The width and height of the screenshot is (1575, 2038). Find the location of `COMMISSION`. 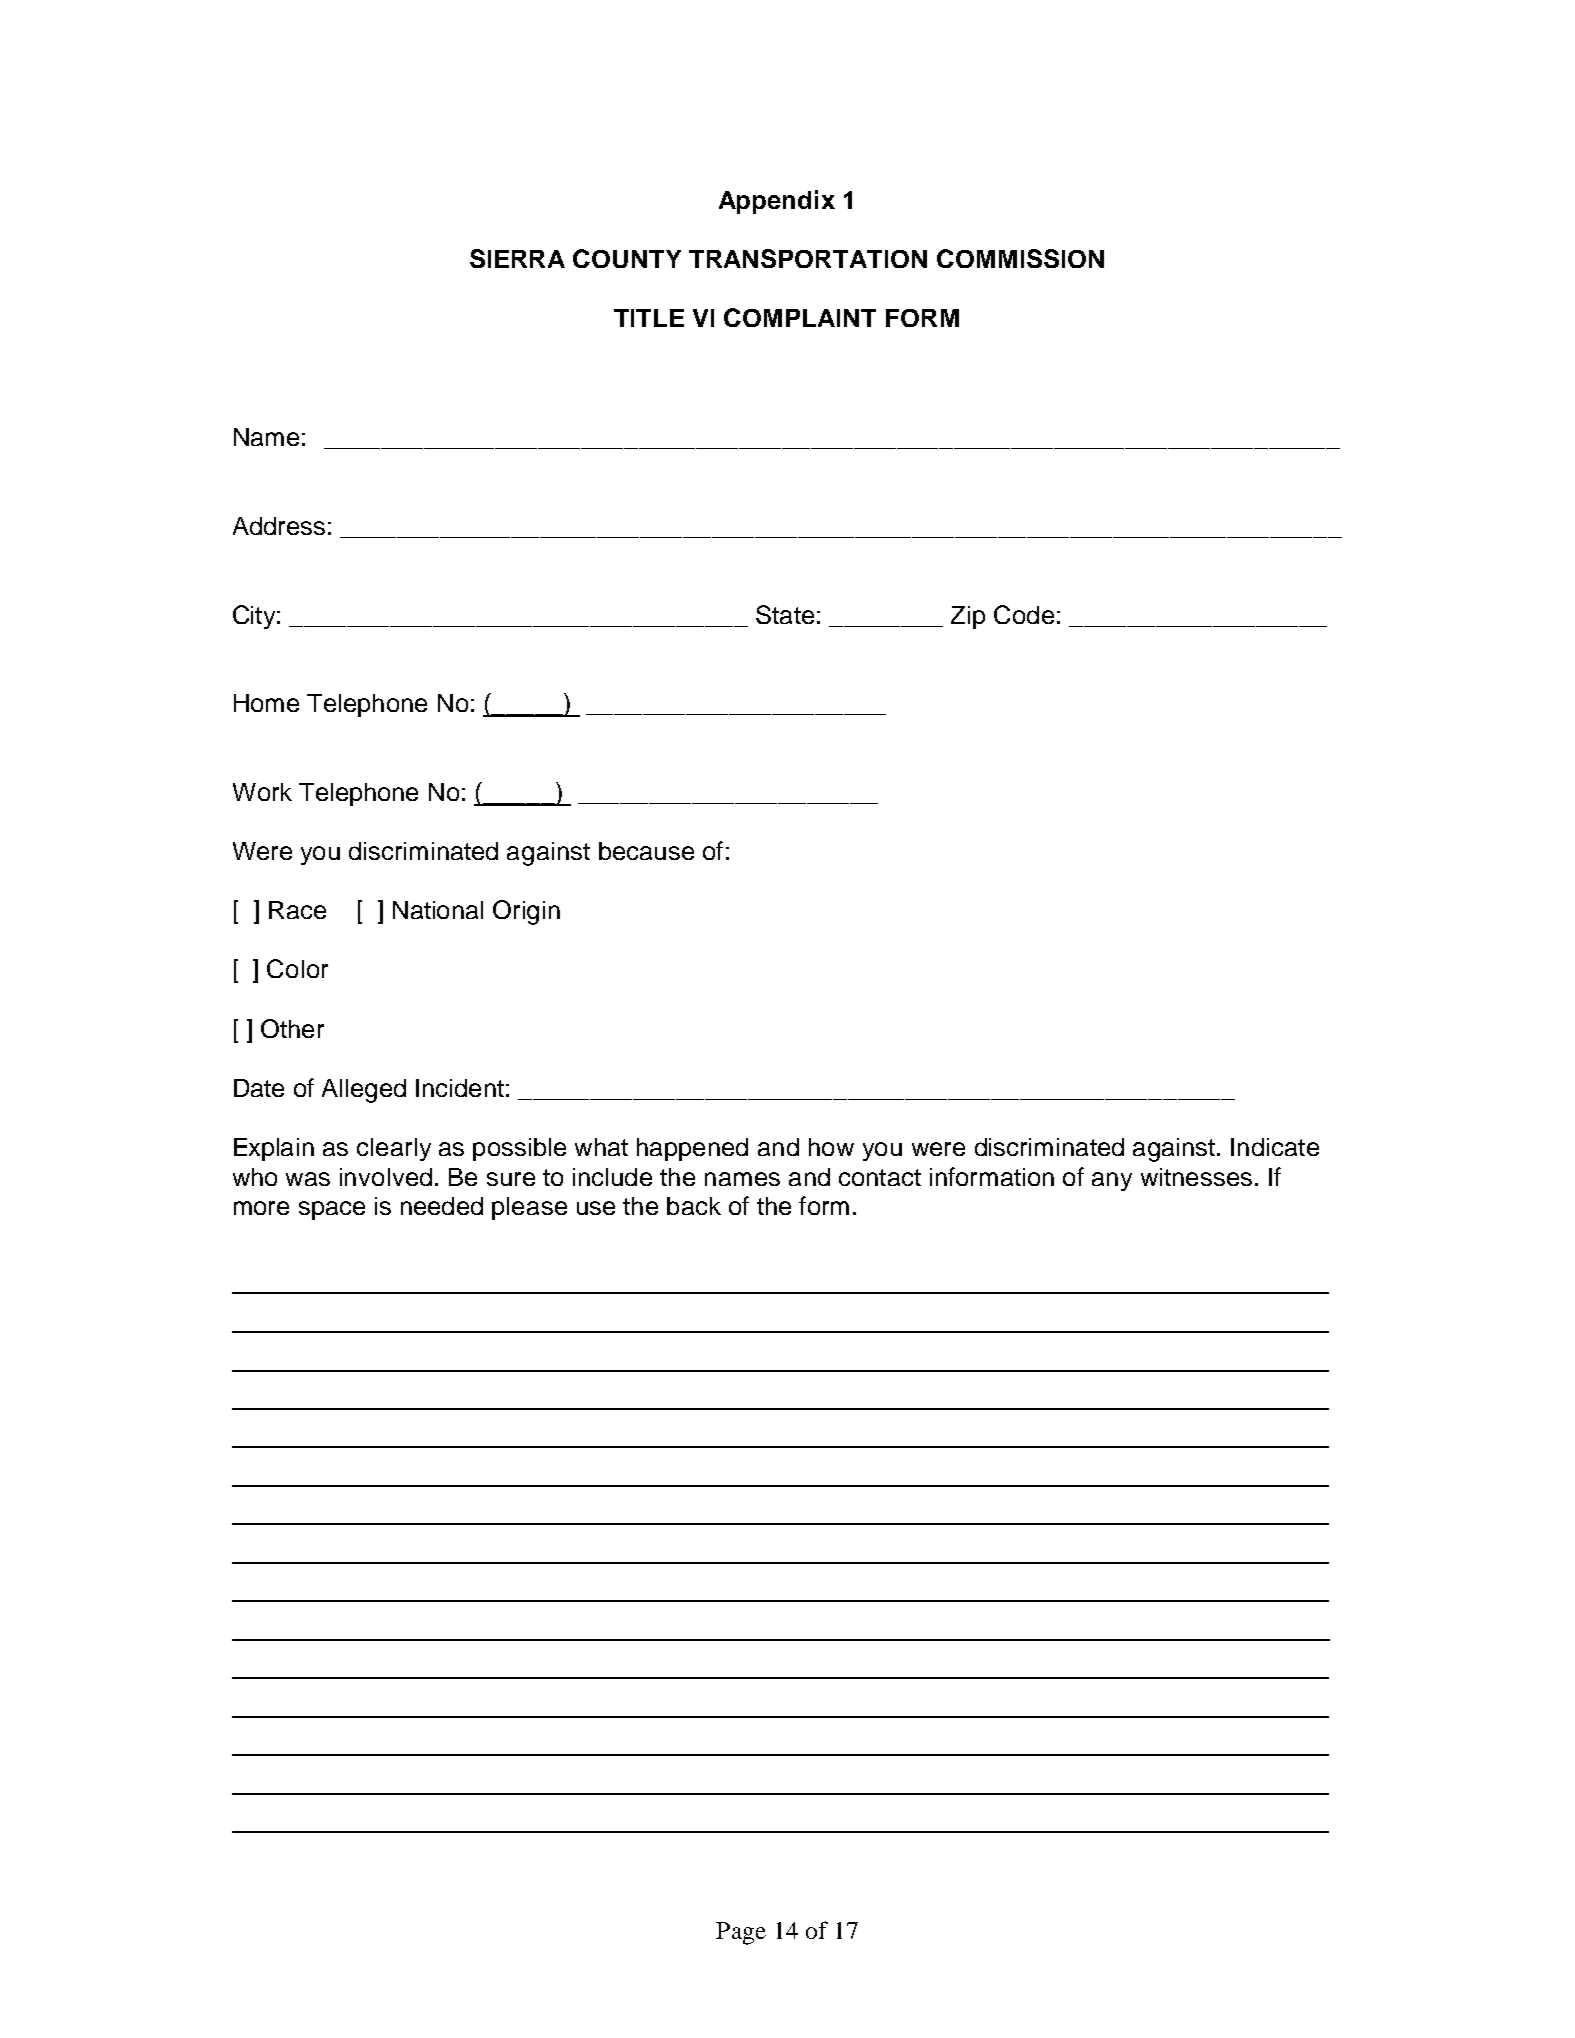

COMMISSION is located at coordinates (1020, 258).
